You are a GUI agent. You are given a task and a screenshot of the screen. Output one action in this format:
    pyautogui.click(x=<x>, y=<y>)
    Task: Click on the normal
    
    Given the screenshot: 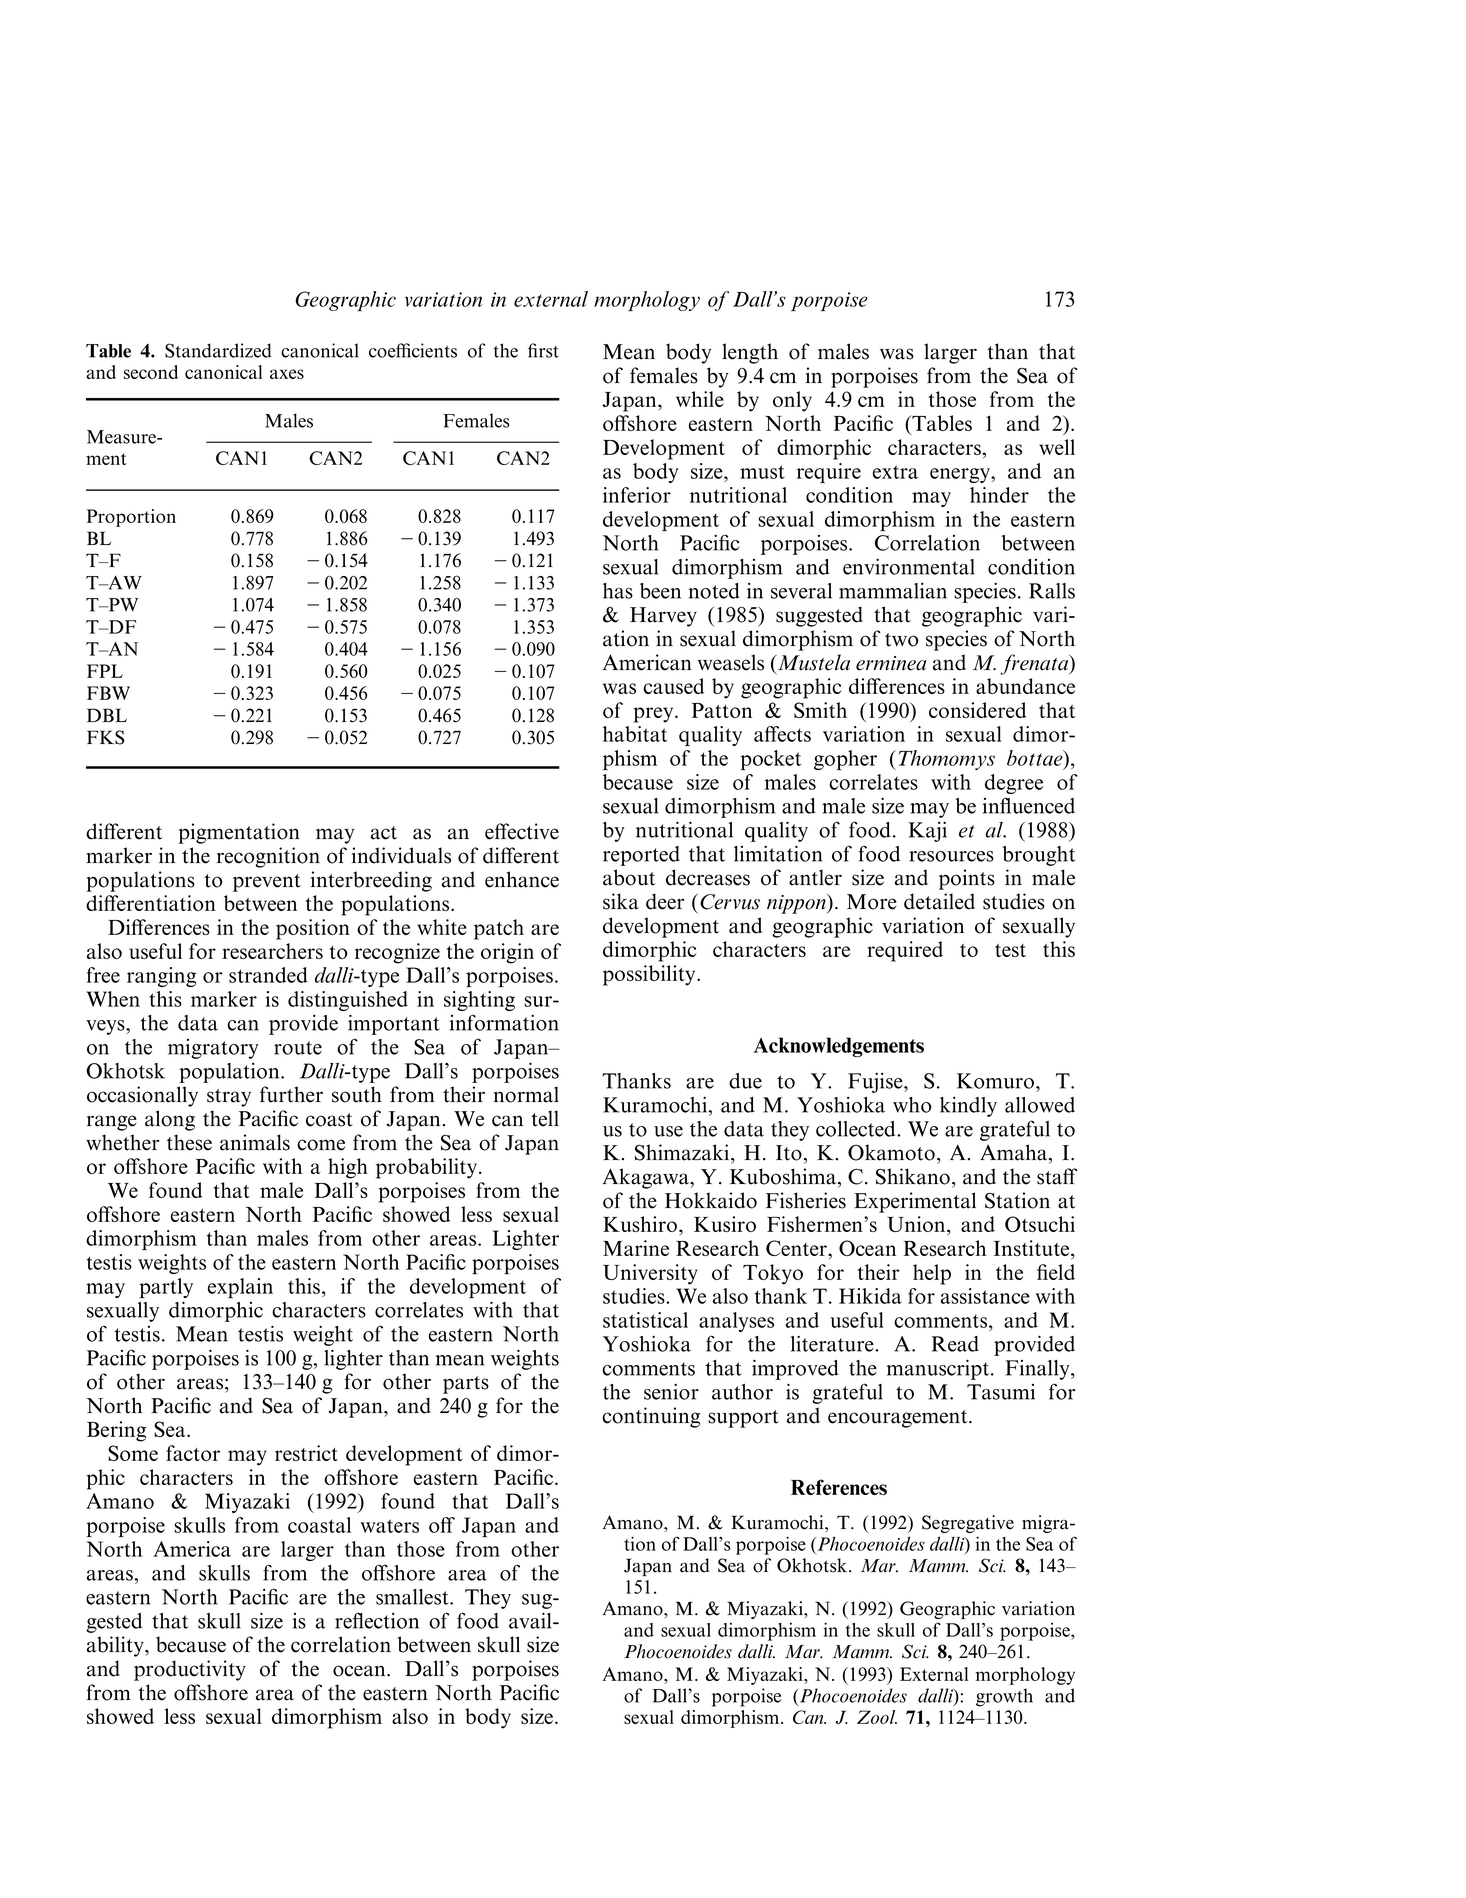 What is the action you would take?
    pyautogui.click(x=526, y=1094)
